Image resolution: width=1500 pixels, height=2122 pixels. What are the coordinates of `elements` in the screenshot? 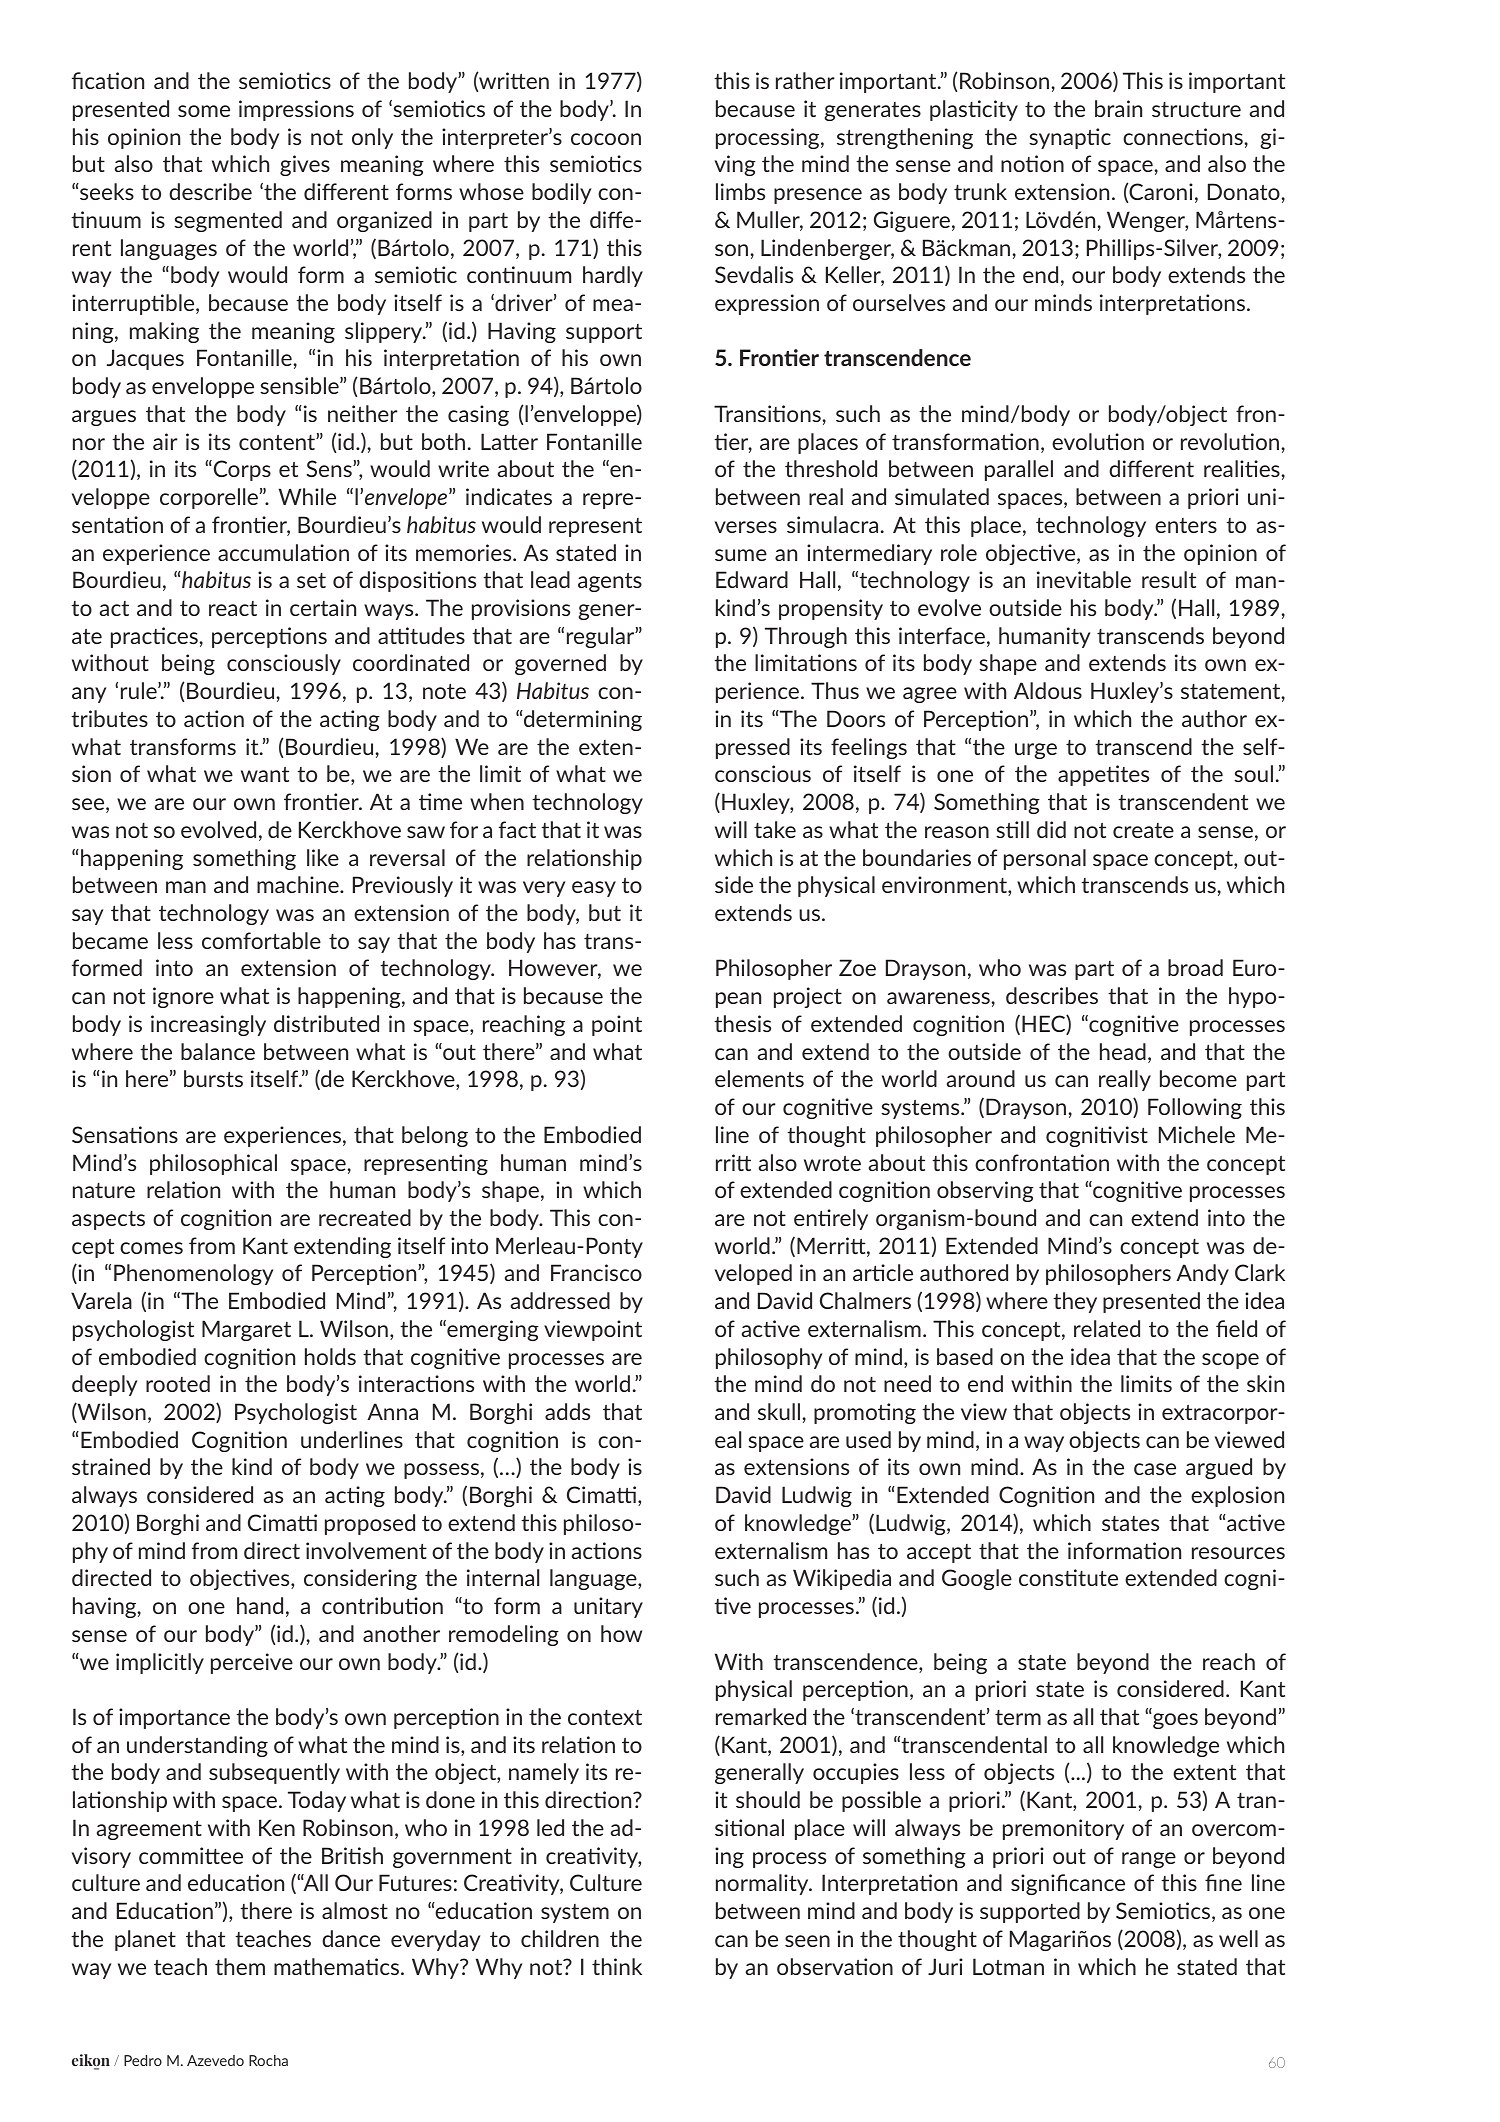 It's located at (759, 1078).
